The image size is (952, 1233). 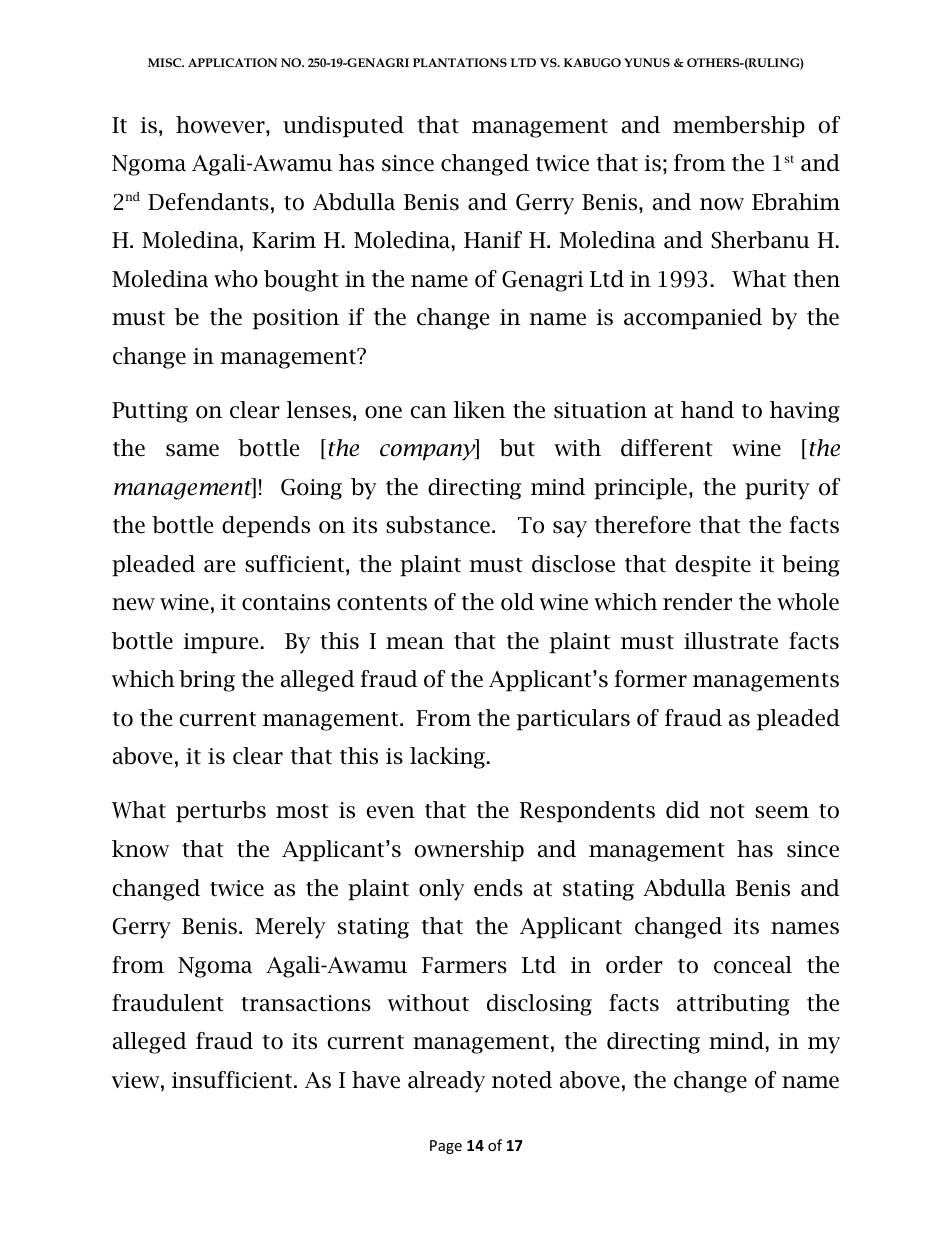 I want to click on have, so click(x=376, y=1080).
